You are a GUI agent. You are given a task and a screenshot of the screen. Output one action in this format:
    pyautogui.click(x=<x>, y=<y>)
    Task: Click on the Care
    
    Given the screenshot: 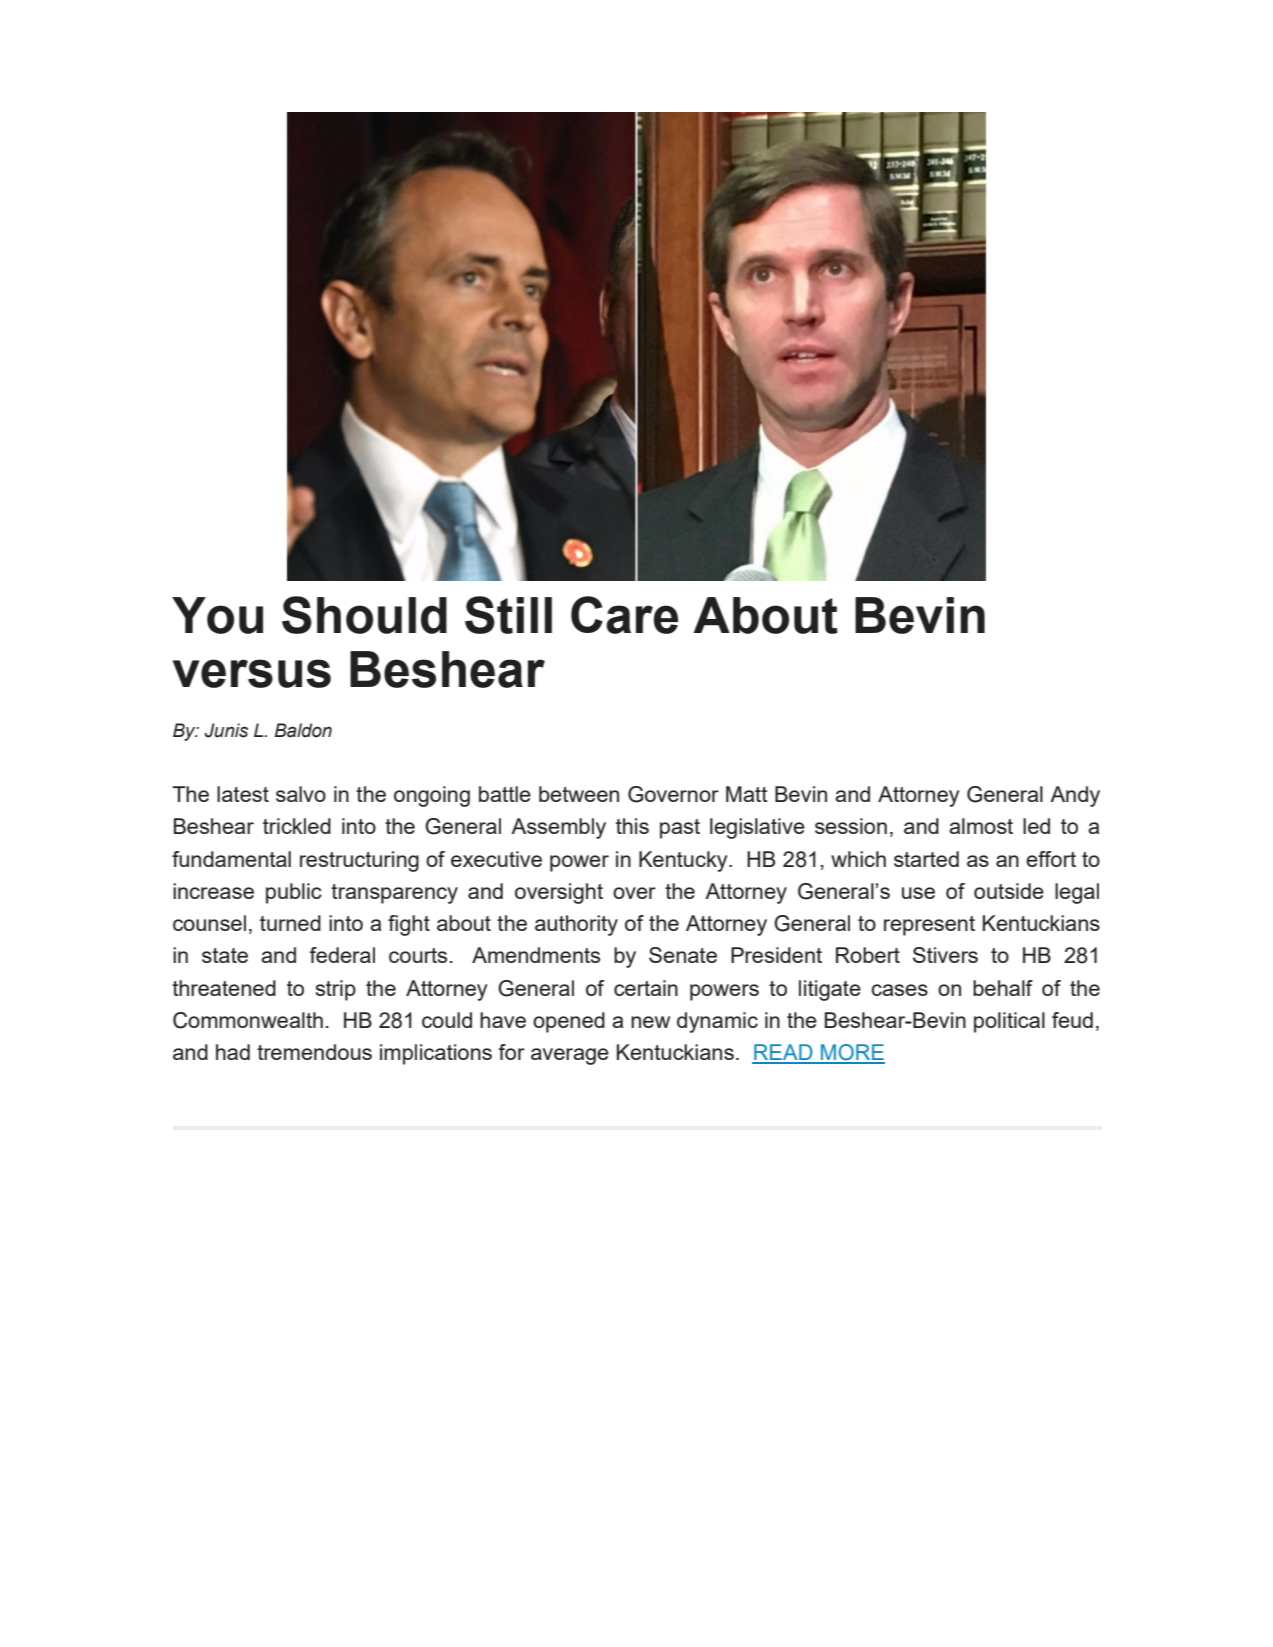 What is the action you would take?
    pyautogui.click(x=624, y=615)
